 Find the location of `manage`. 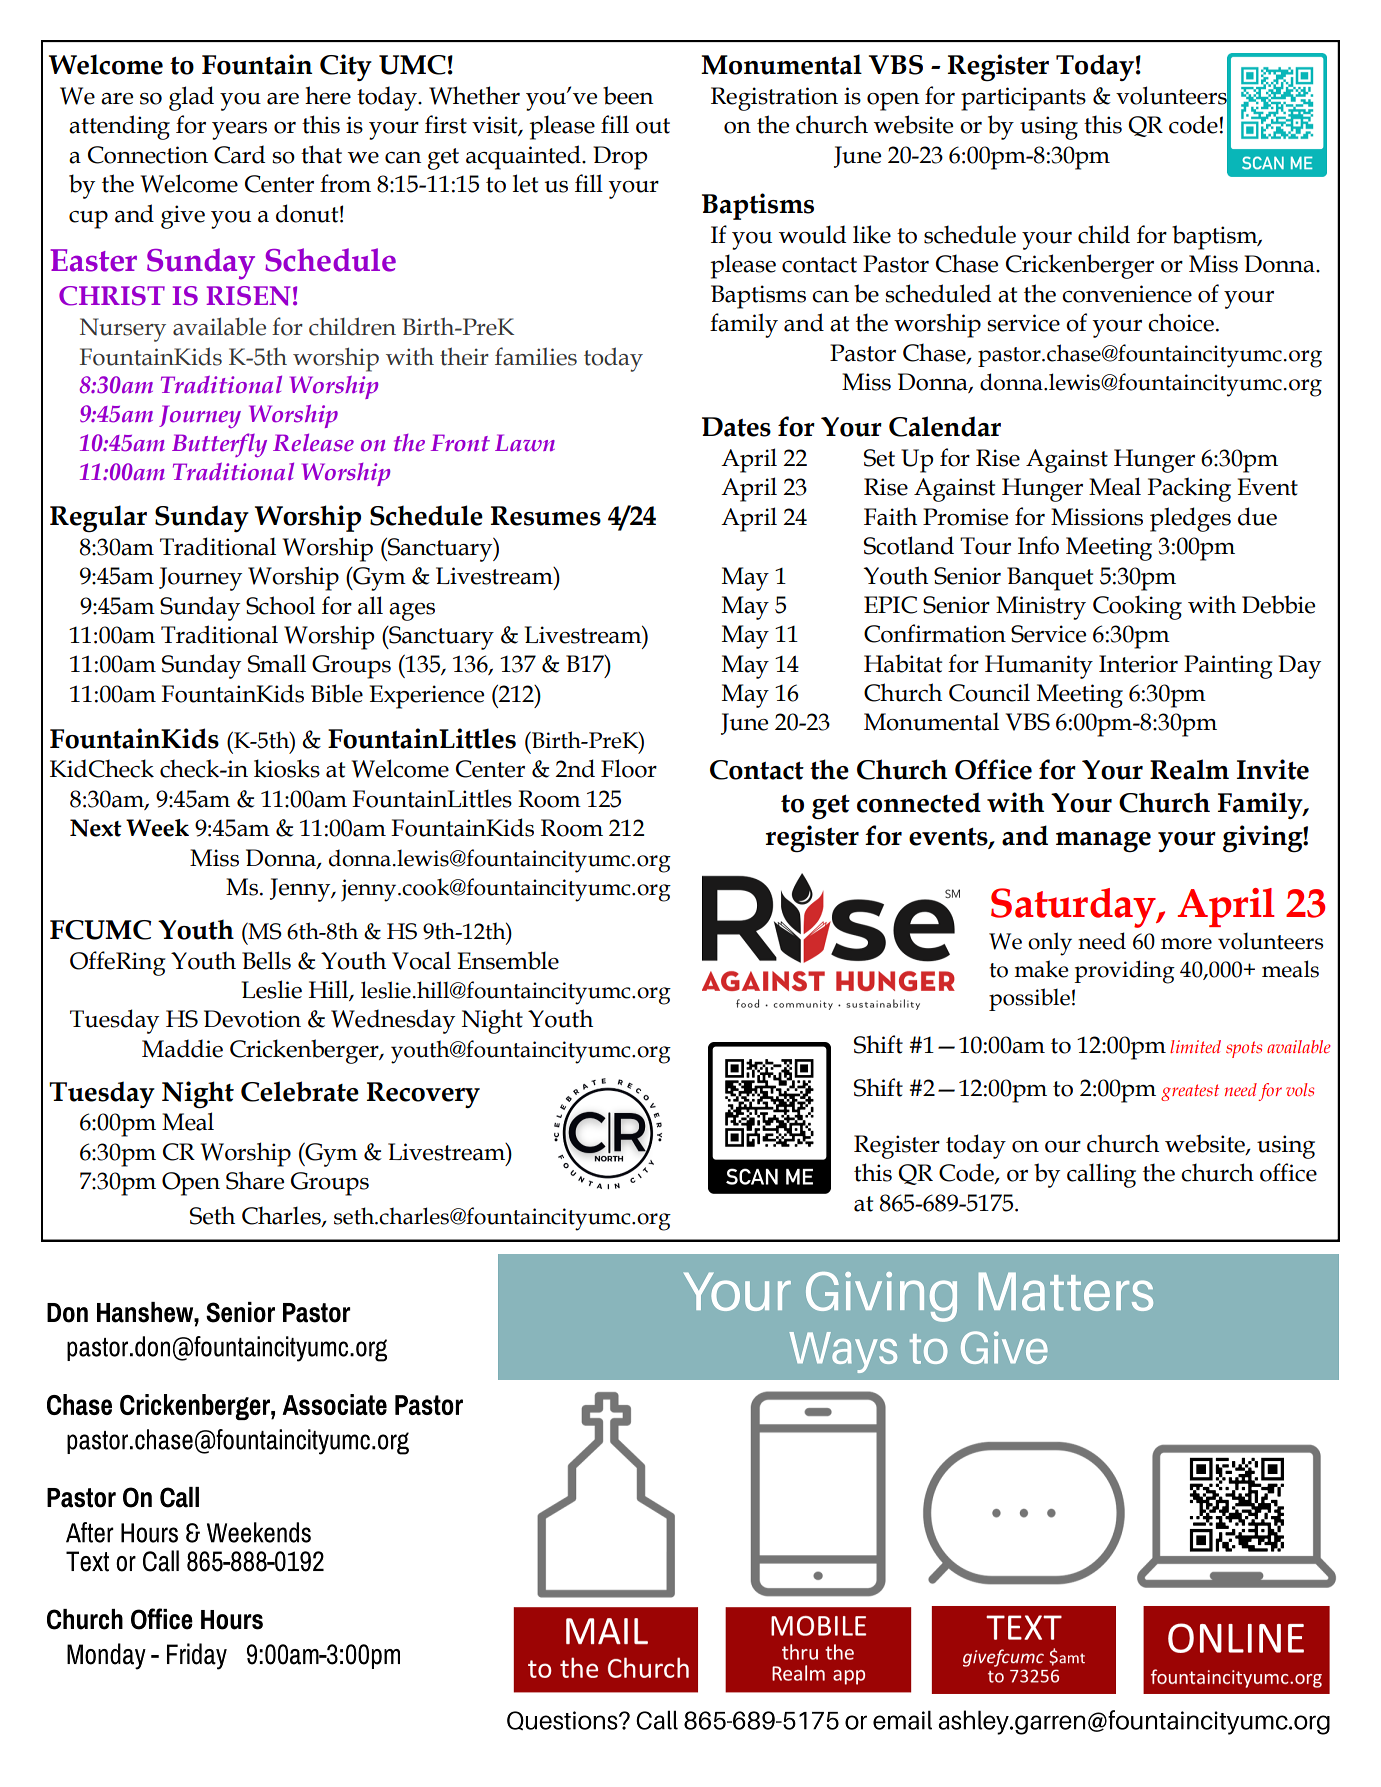

manage is located at coordinates (1103, 842).
